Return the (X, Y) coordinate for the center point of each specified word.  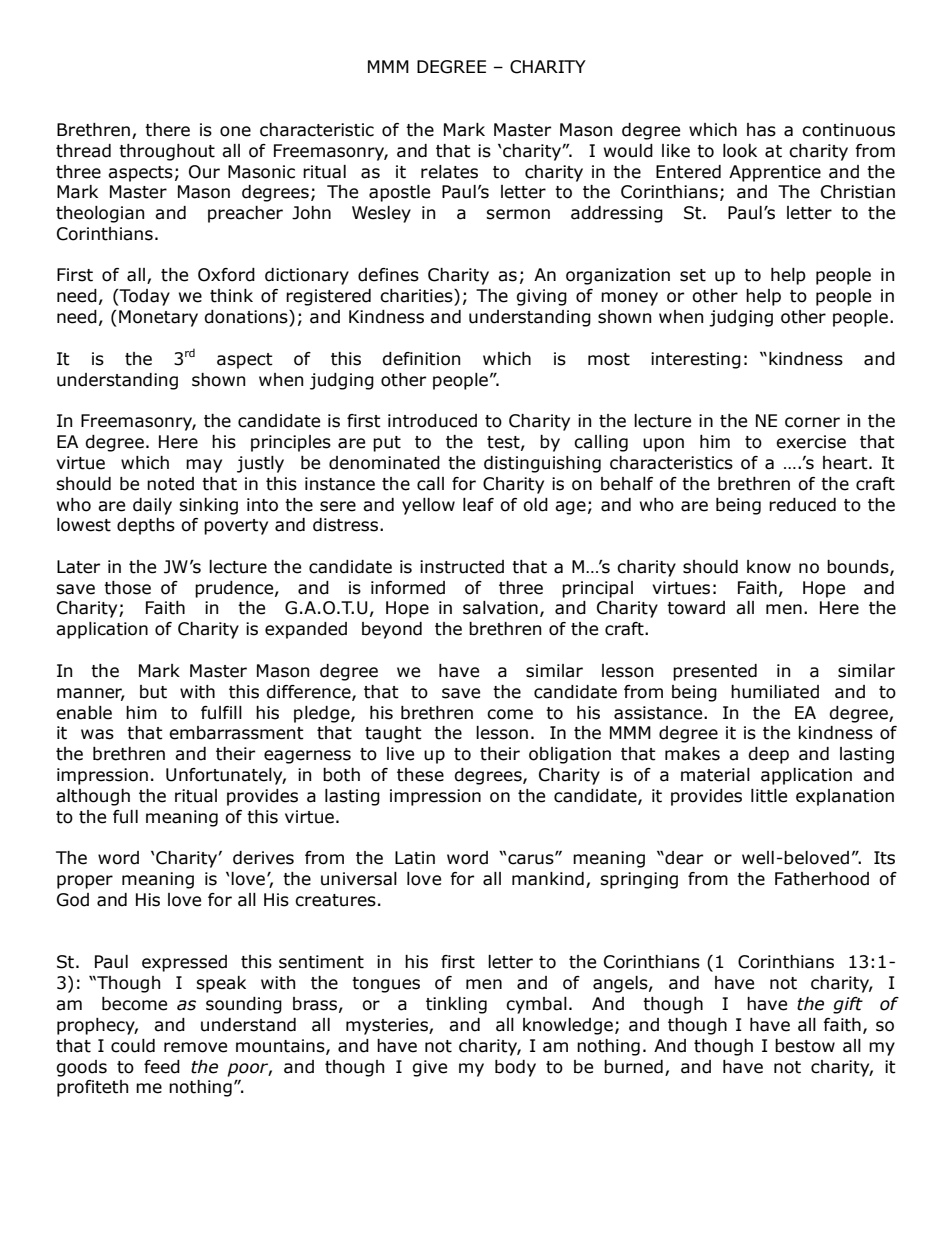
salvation (500, 608)
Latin (415, 858)
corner (812, 422)
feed (162, 1067)
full (125, 817)
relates (449, 172)
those (127, 588)
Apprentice (775, 173)
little (769, 796)
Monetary (158, 318)
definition (421, 359)
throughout (167, 152)
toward (696, 608)
